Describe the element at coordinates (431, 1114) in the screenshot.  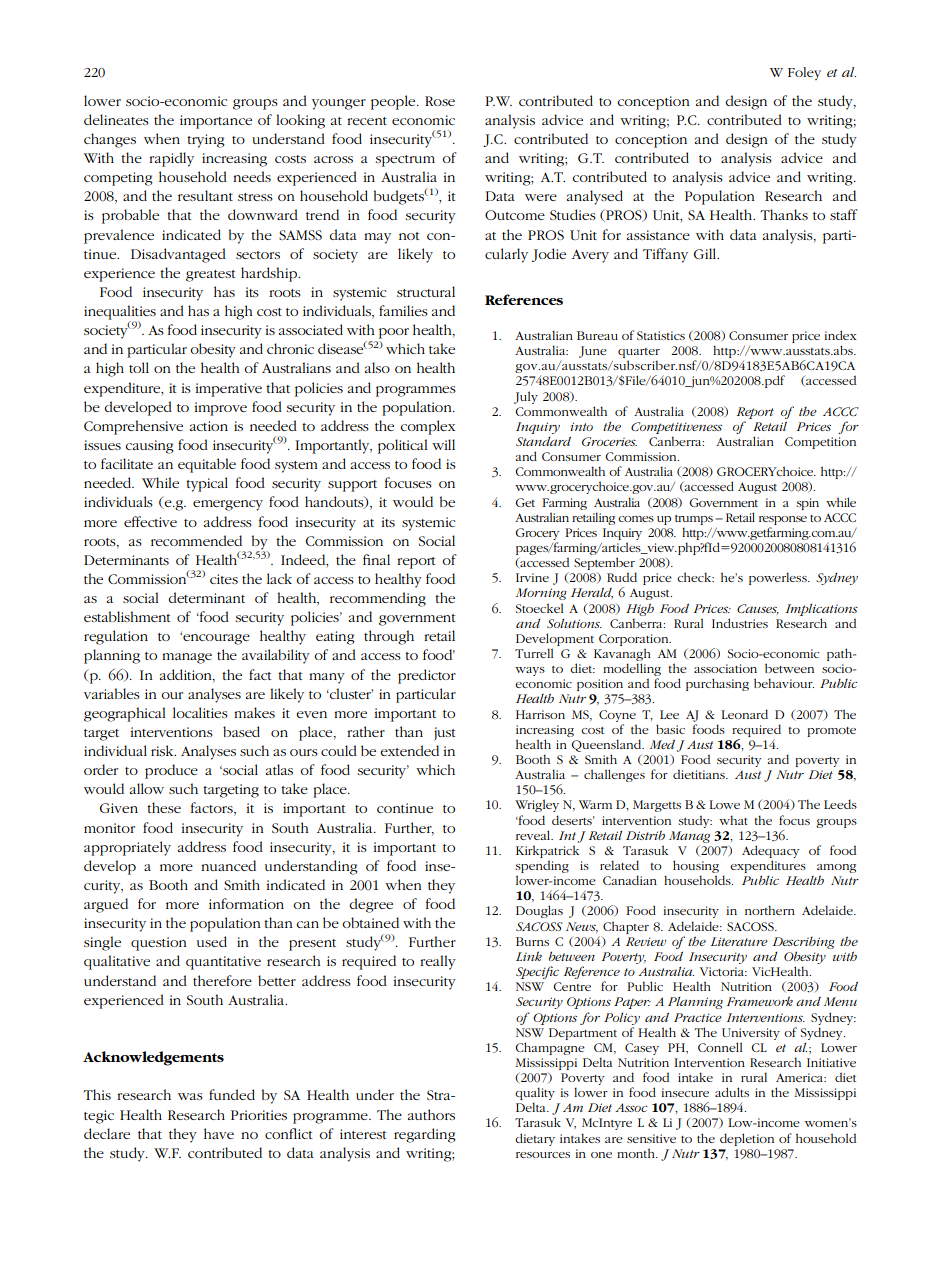
I see `authors` at that location.
